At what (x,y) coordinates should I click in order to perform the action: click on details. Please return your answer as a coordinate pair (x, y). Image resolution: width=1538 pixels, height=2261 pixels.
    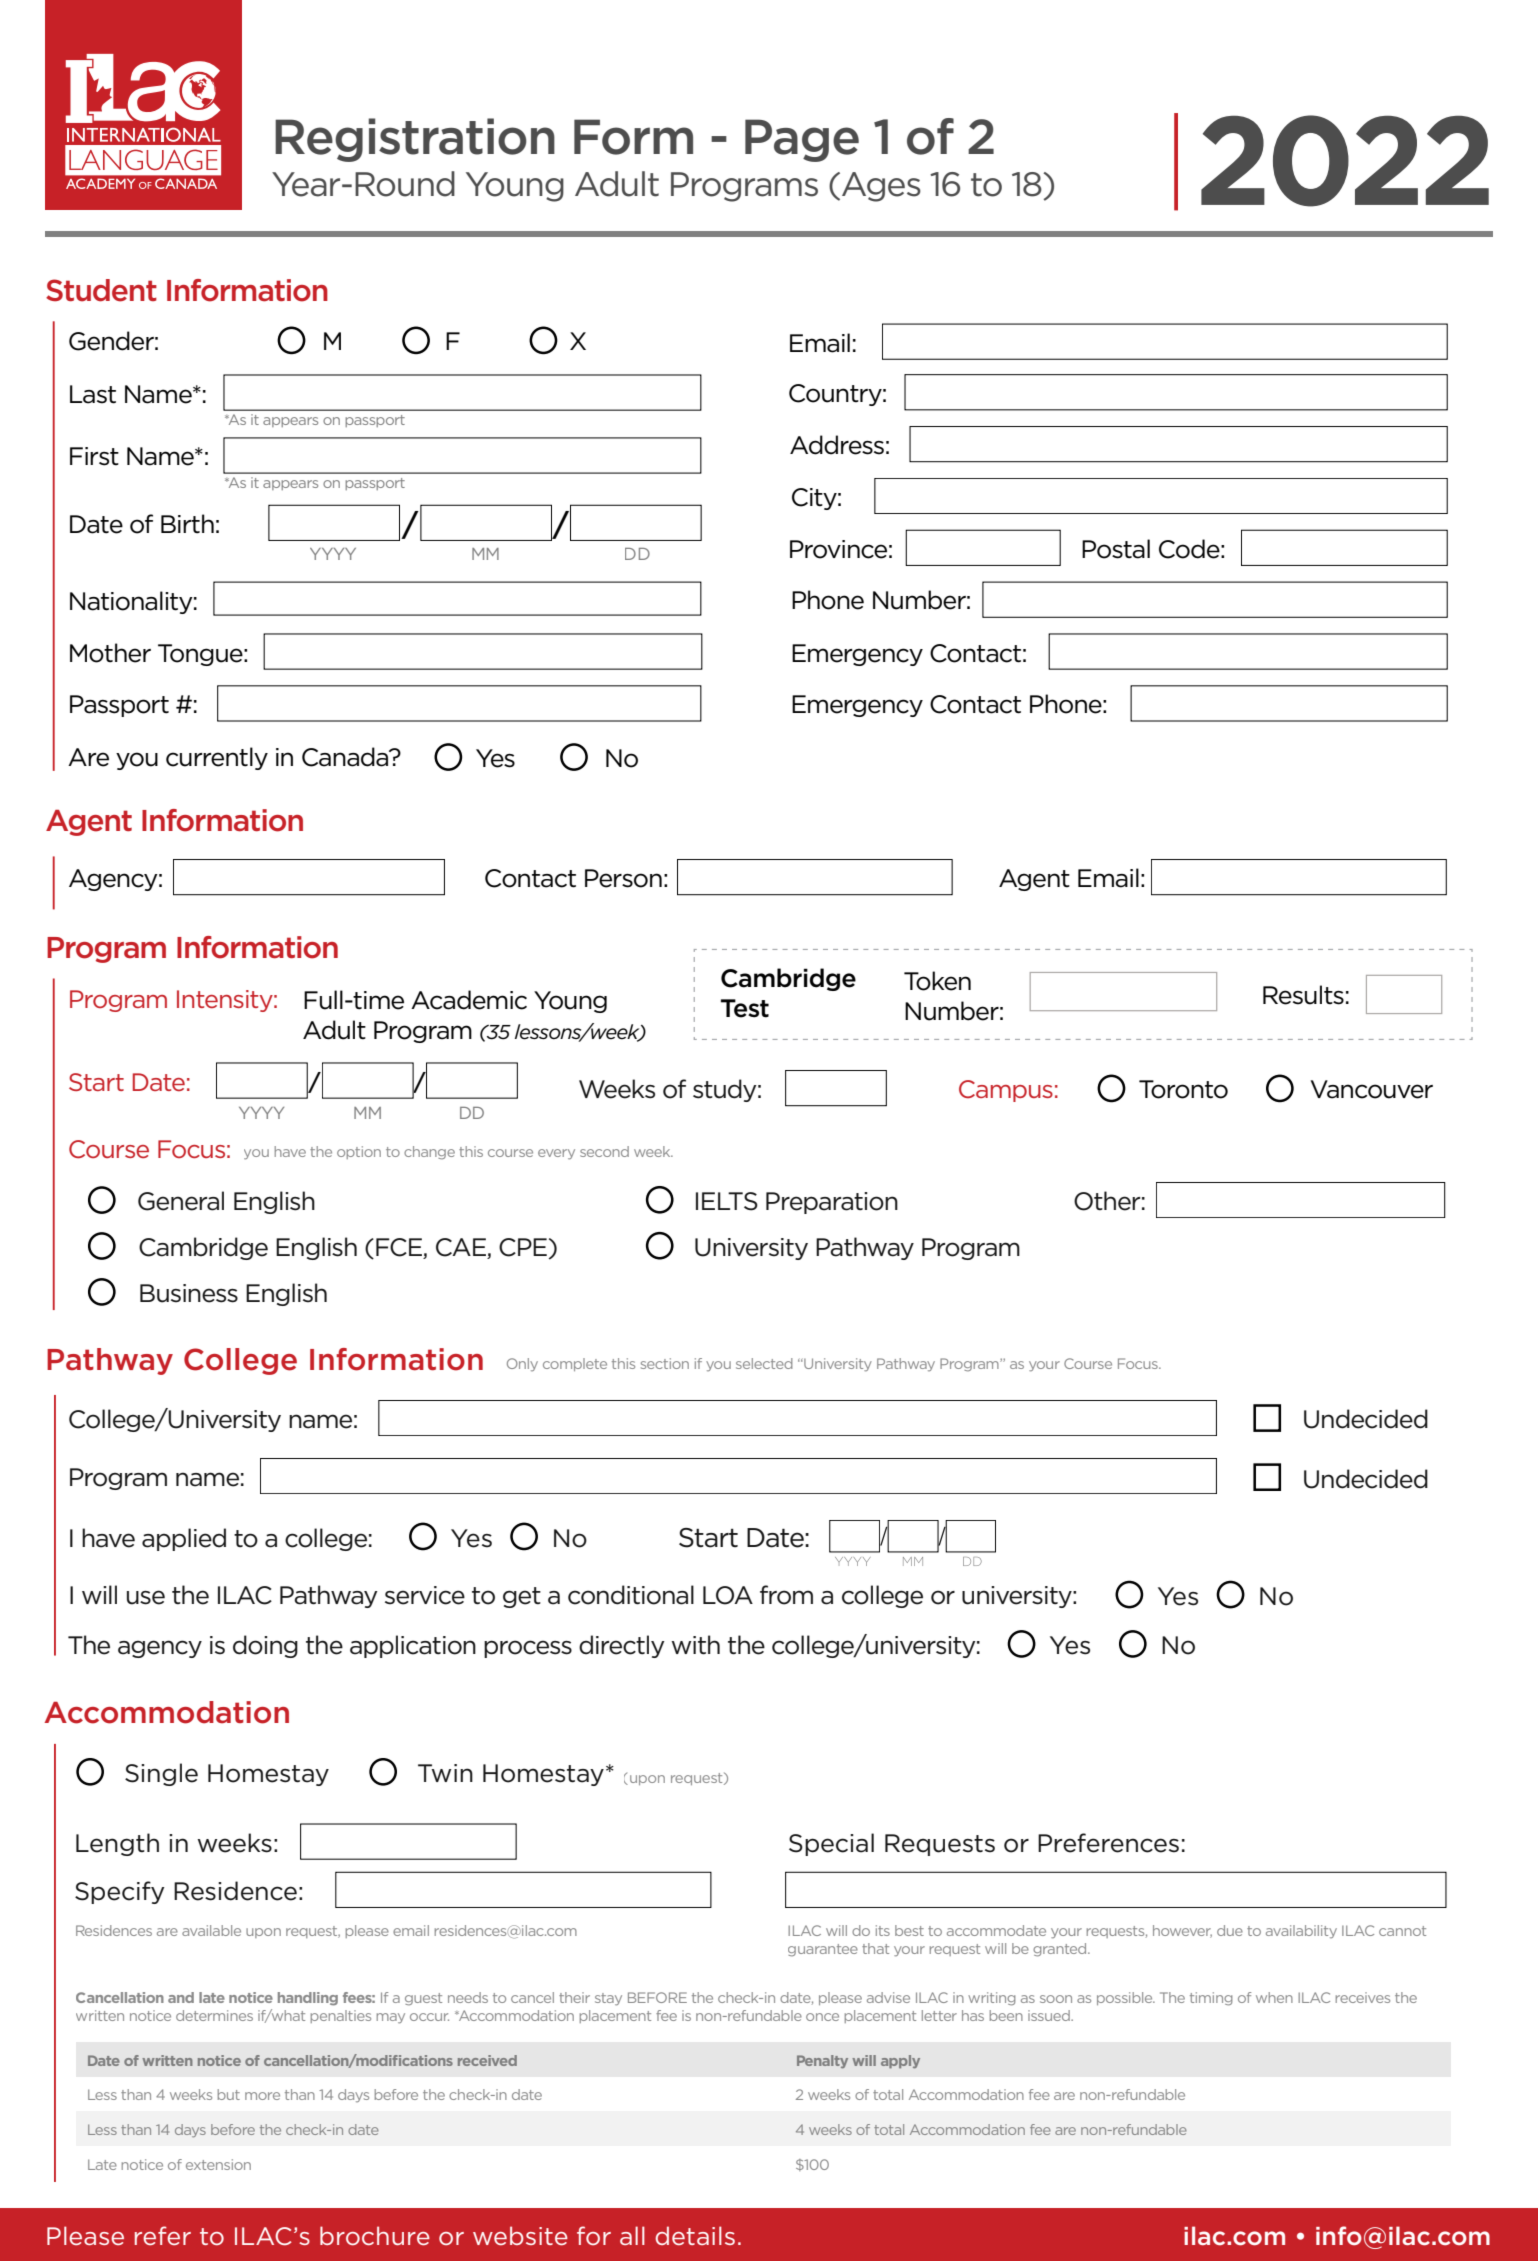
    Looking at the image, I should click on (695, 2235).
